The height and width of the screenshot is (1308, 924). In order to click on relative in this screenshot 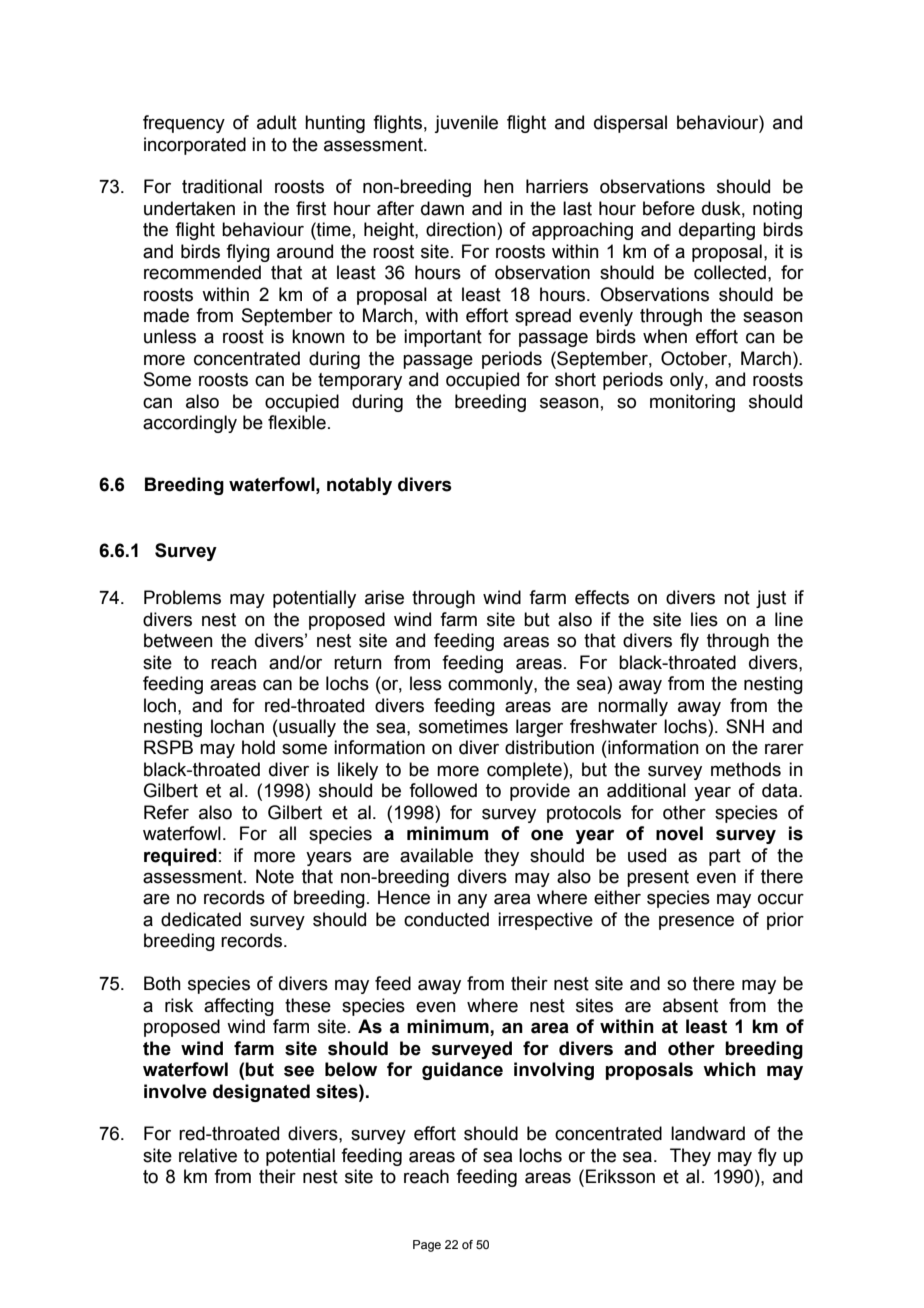, I will do `click(208, 1155)`.
